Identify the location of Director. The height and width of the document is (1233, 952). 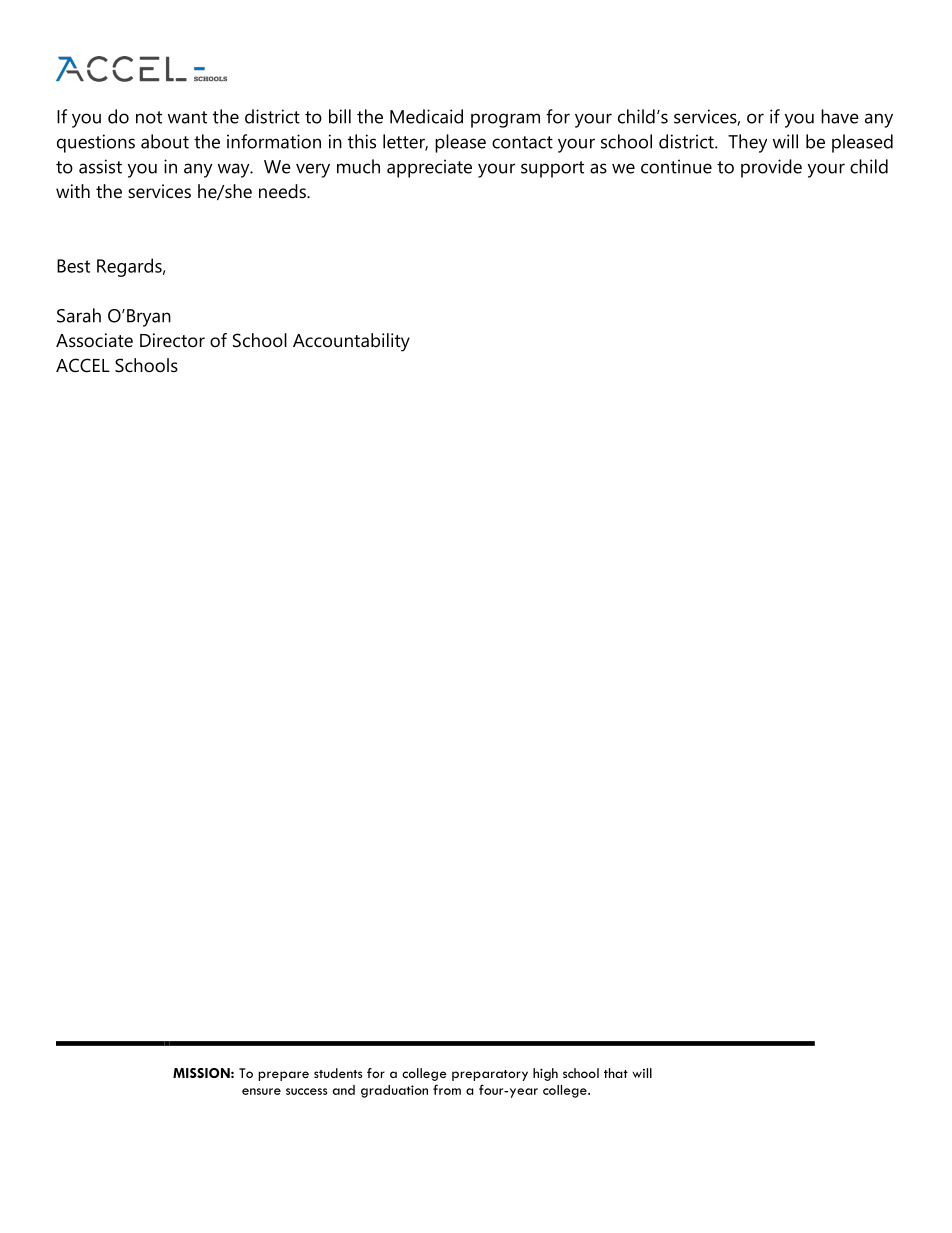
(172, 340).
